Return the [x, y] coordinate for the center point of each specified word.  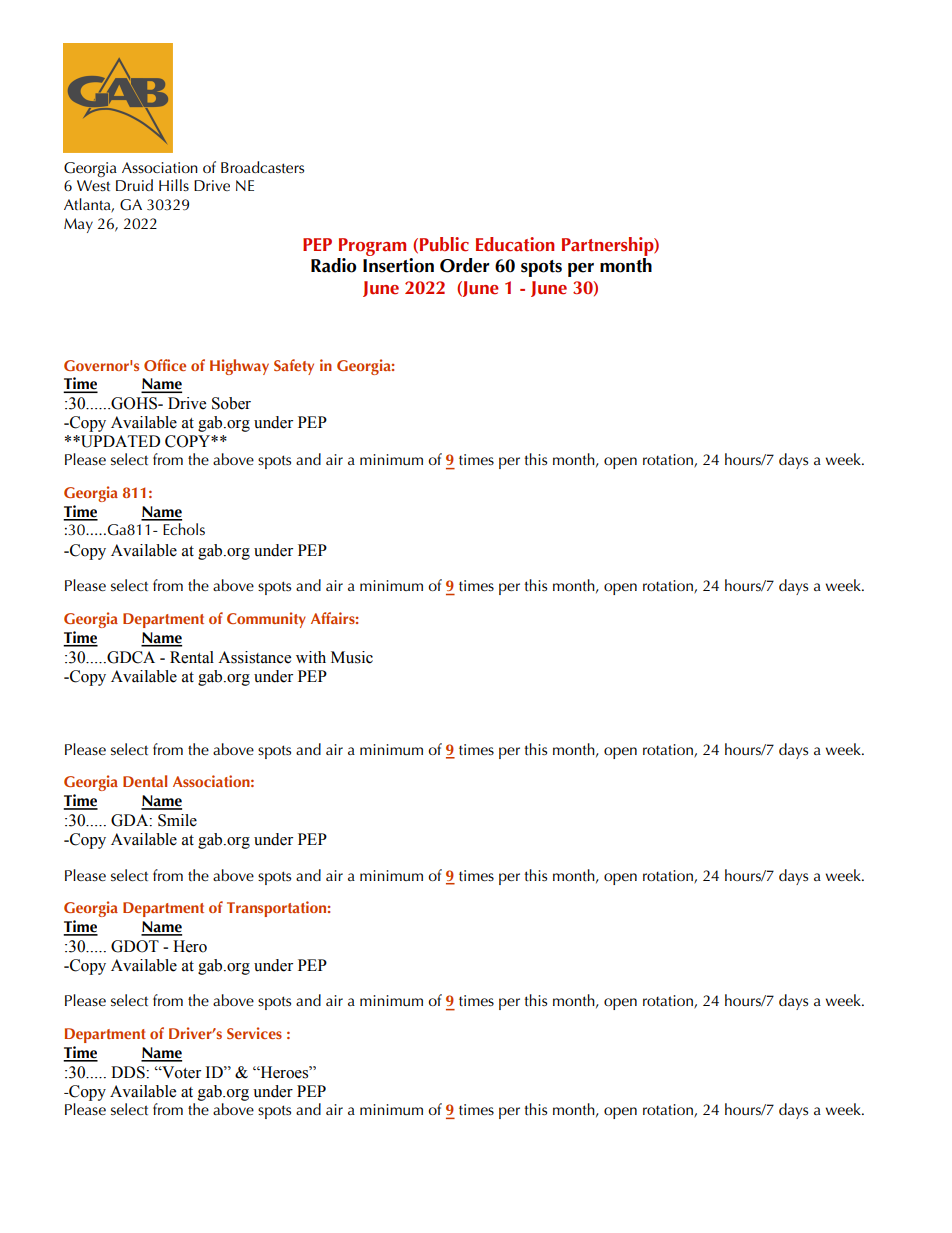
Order [464, 265]
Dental [145, 781]
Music [352, 657]
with [311, 657]
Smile [177, 820]
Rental [192, 657]
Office [165, 365]
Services [254, 1033]
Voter [180, 1072]
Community [266, 620]
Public [444, 244]
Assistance [254, 657]
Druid [134, 185]
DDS [129, 1072]
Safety [294, 367]
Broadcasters [262, 167]
